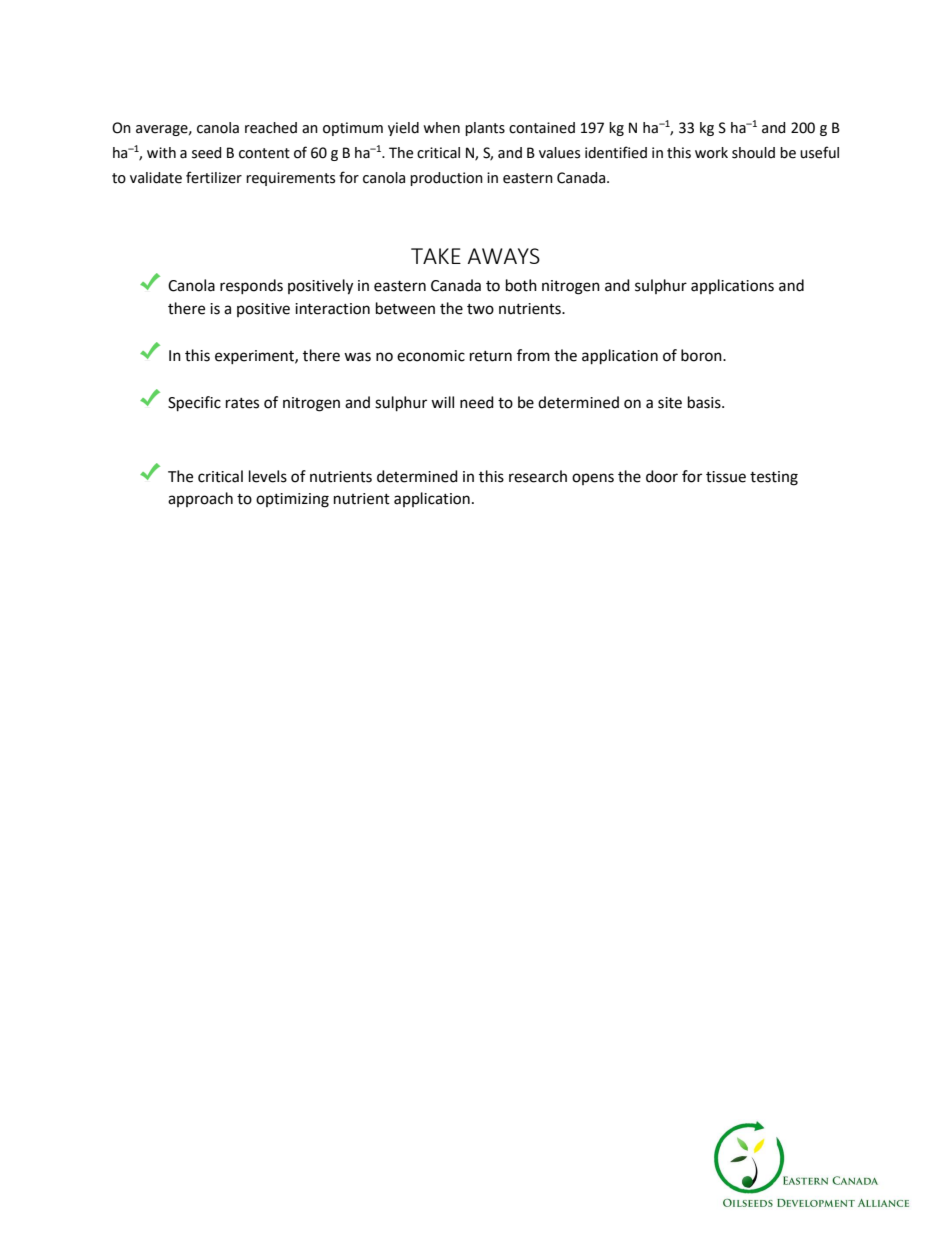 Image resolution: width=952 pixels, height=1233 pixels. What do you see at coordinates (200, 499) in the screenshot?
I see `approach` at bounding box center [200, 499].
